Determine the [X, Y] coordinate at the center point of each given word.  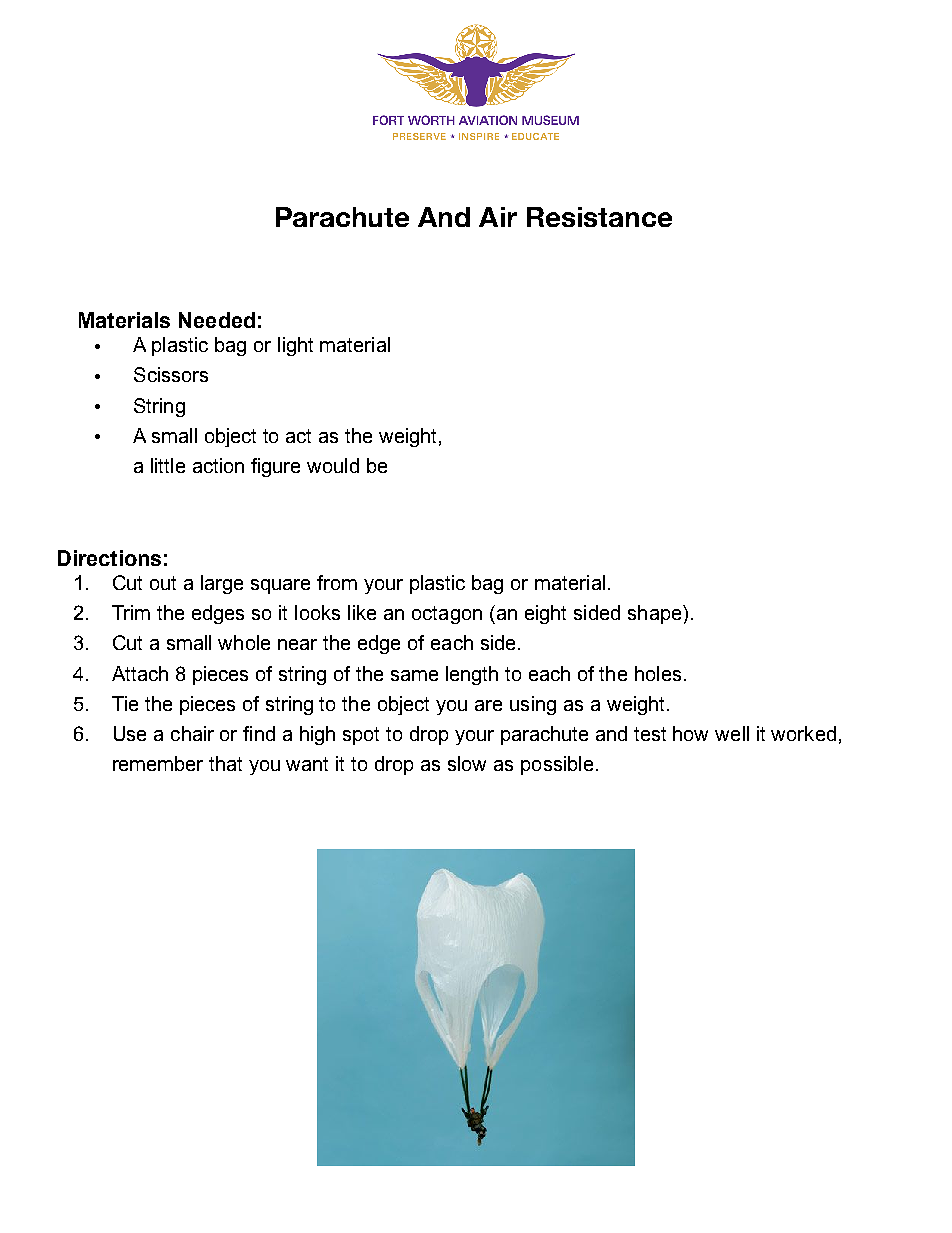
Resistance [599, 217]
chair [192, 733]
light [295, 346]
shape [656, 614]
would [333, 465]
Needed [217, 320]
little [168, 465]
